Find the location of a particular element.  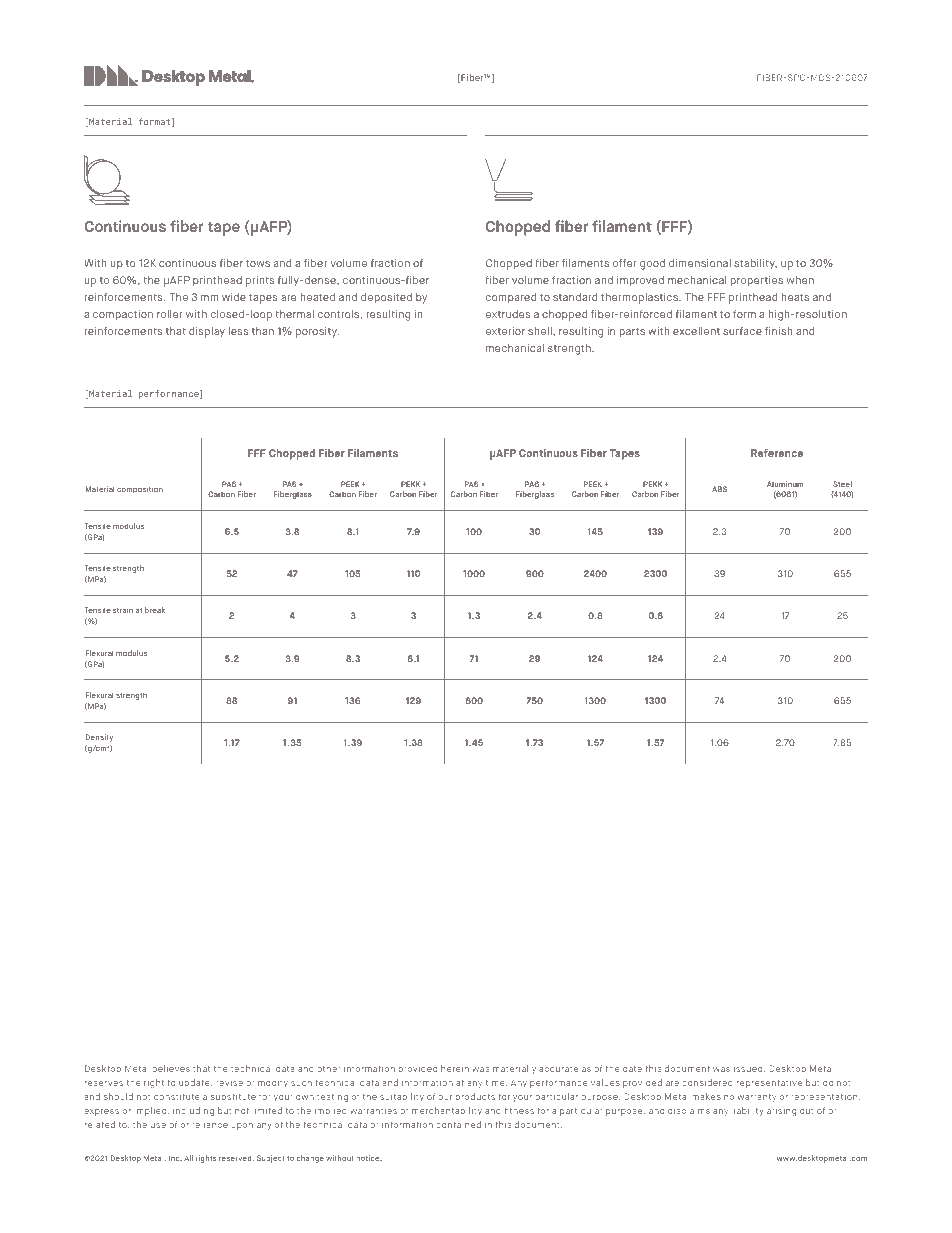

composition is located at coordinates (140, 490).
